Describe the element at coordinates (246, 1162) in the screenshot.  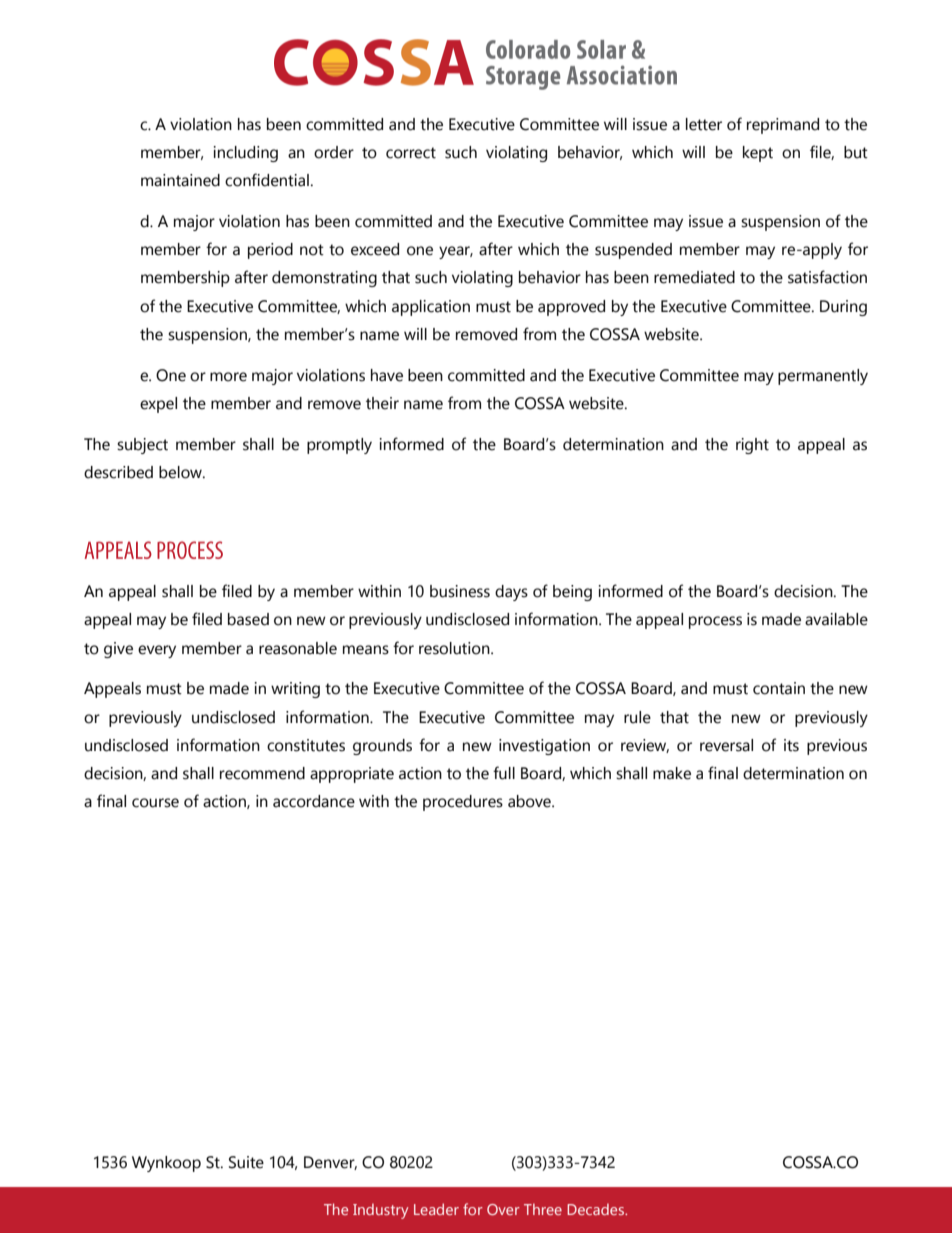
I see `Suite` at that location.
